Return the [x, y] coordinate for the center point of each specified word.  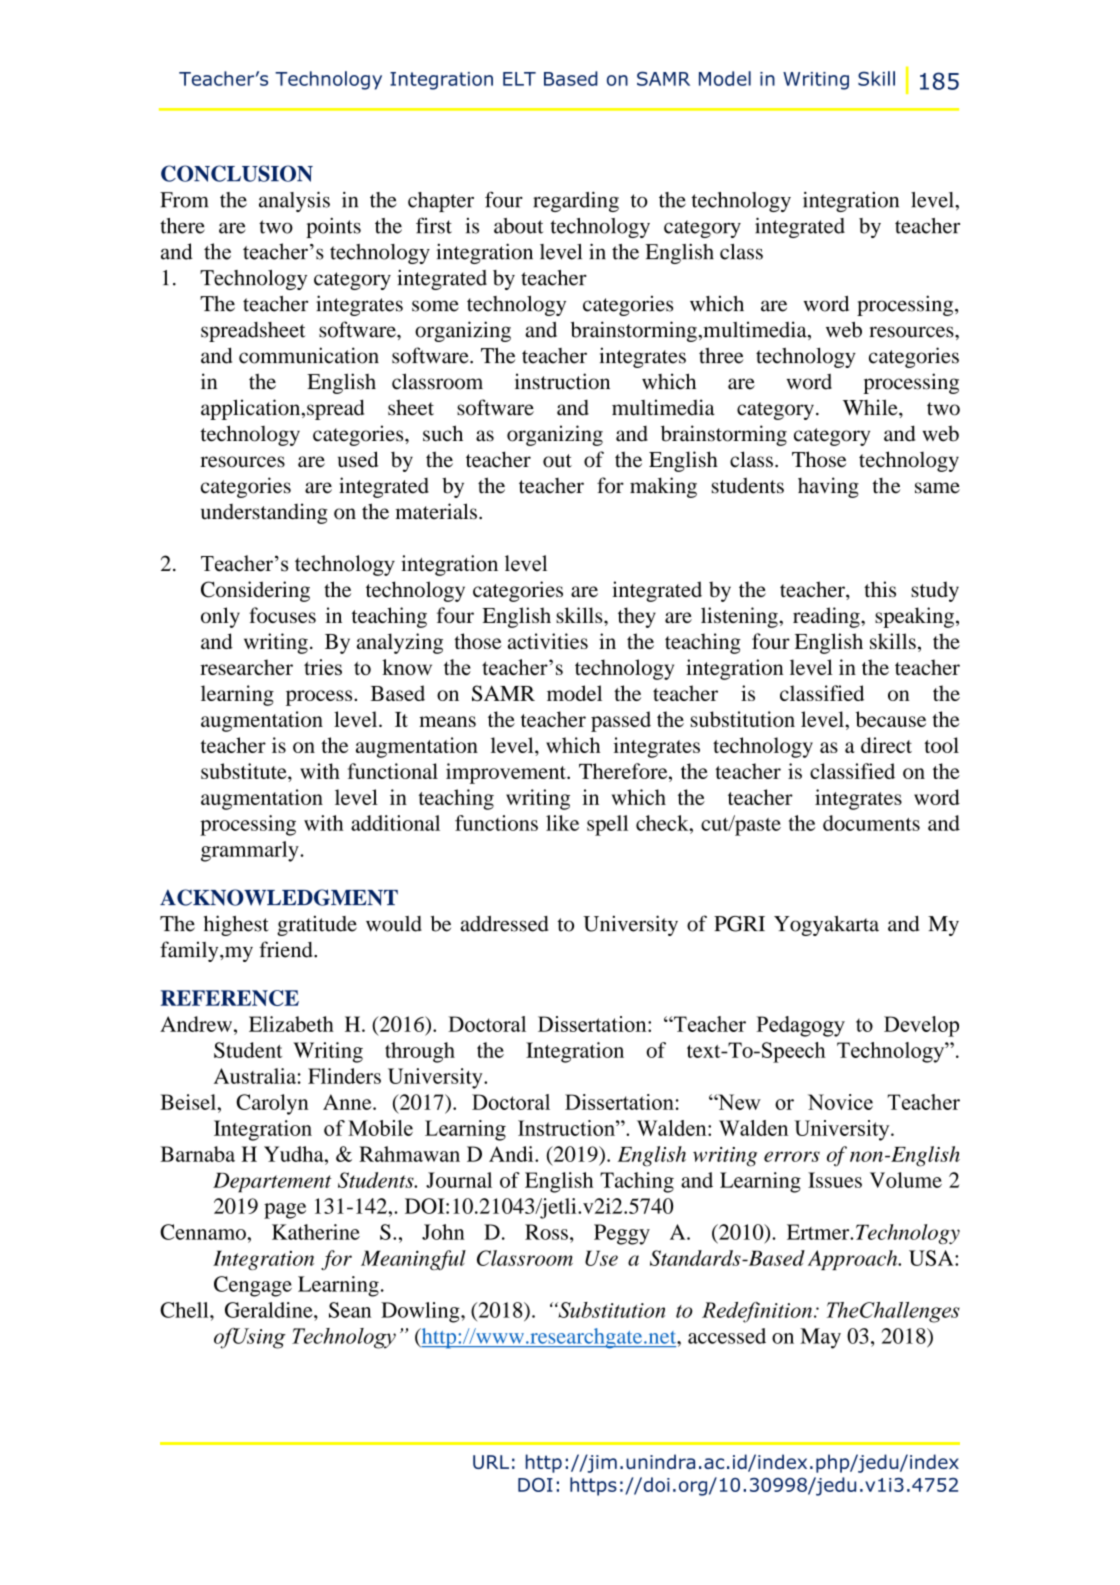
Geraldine [270, 1310]
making [663, 487]
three [721, 356]
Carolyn [272, 1104]
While [871, 407]
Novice [840, 1102]
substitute [245, 771]
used [358, 459]
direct [886, 745]
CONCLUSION [237, 173]
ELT [519, 79]
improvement [507, 773]
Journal [459, 1180]
